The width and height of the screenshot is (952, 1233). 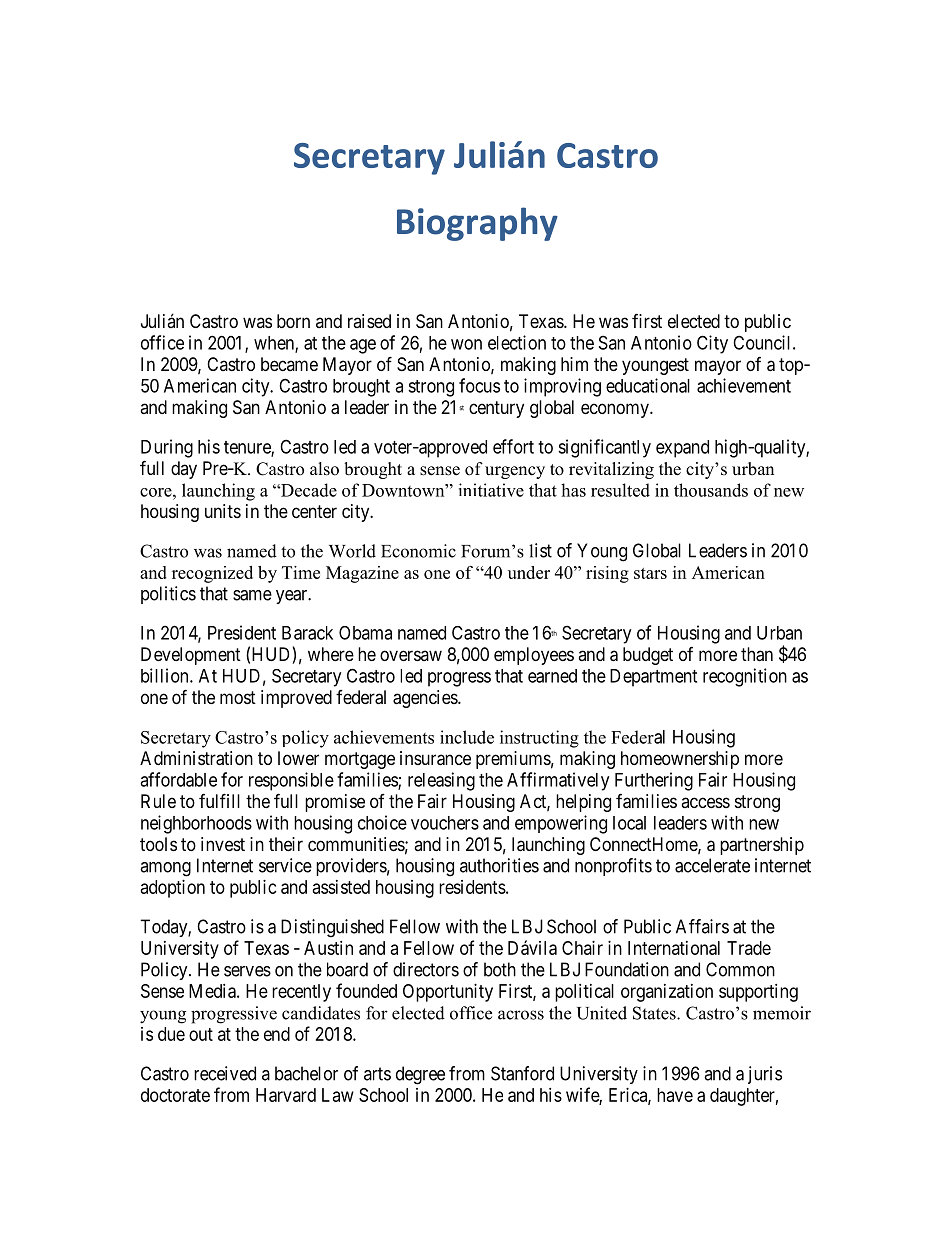 I want to click on Biography, so click(x=477, y=224).
